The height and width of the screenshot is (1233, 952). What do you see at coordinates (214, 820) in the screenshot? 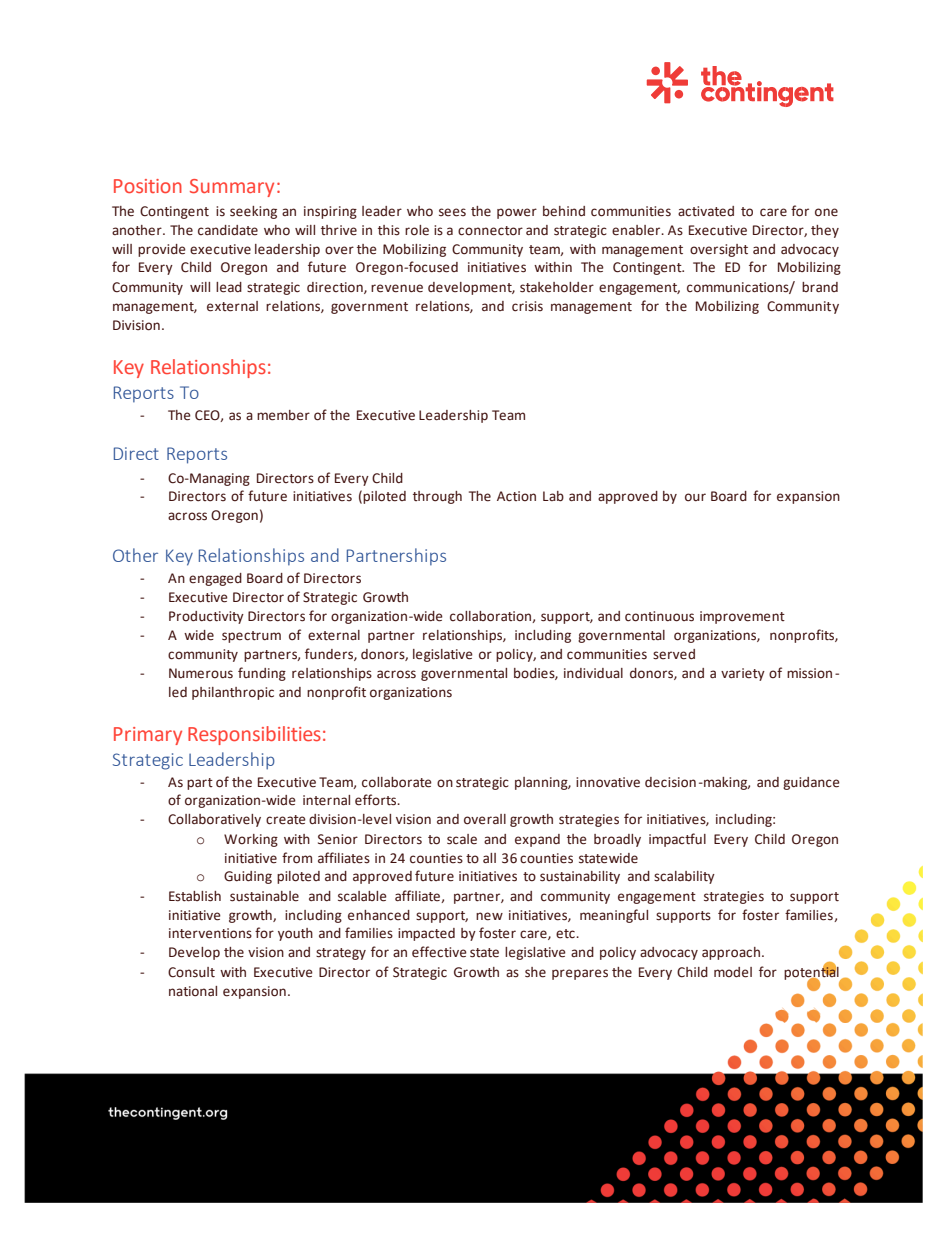
I see `Collaboratively` at bounding box center [214, 820].
